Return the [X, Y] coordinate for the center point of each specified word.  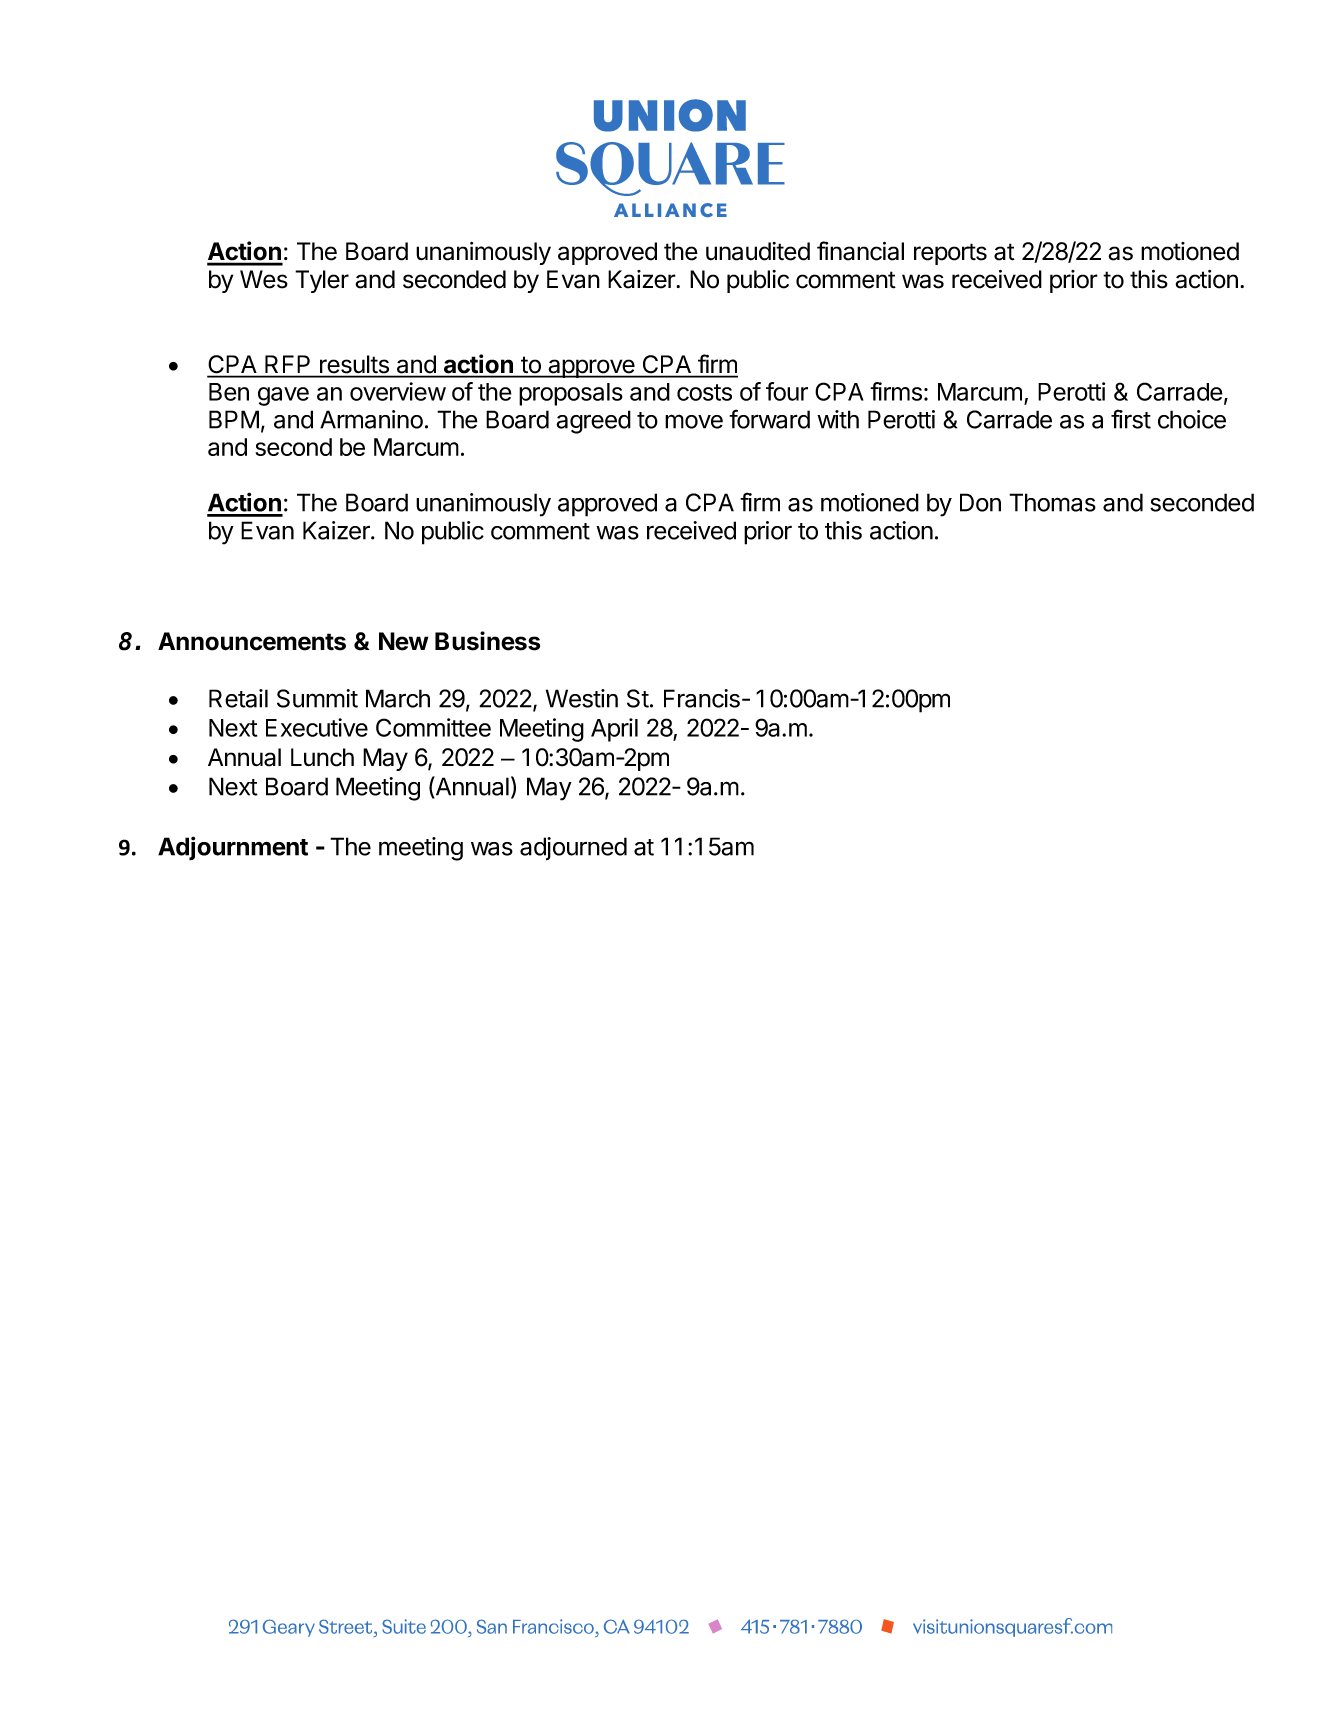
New [403, 641]
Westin [582, 698]
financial [860, 251]
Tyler [322, 281]
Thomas [1052, 502]
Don [980, 502]
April [614, 730]
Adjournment [233, 848]
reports [950, 254]
